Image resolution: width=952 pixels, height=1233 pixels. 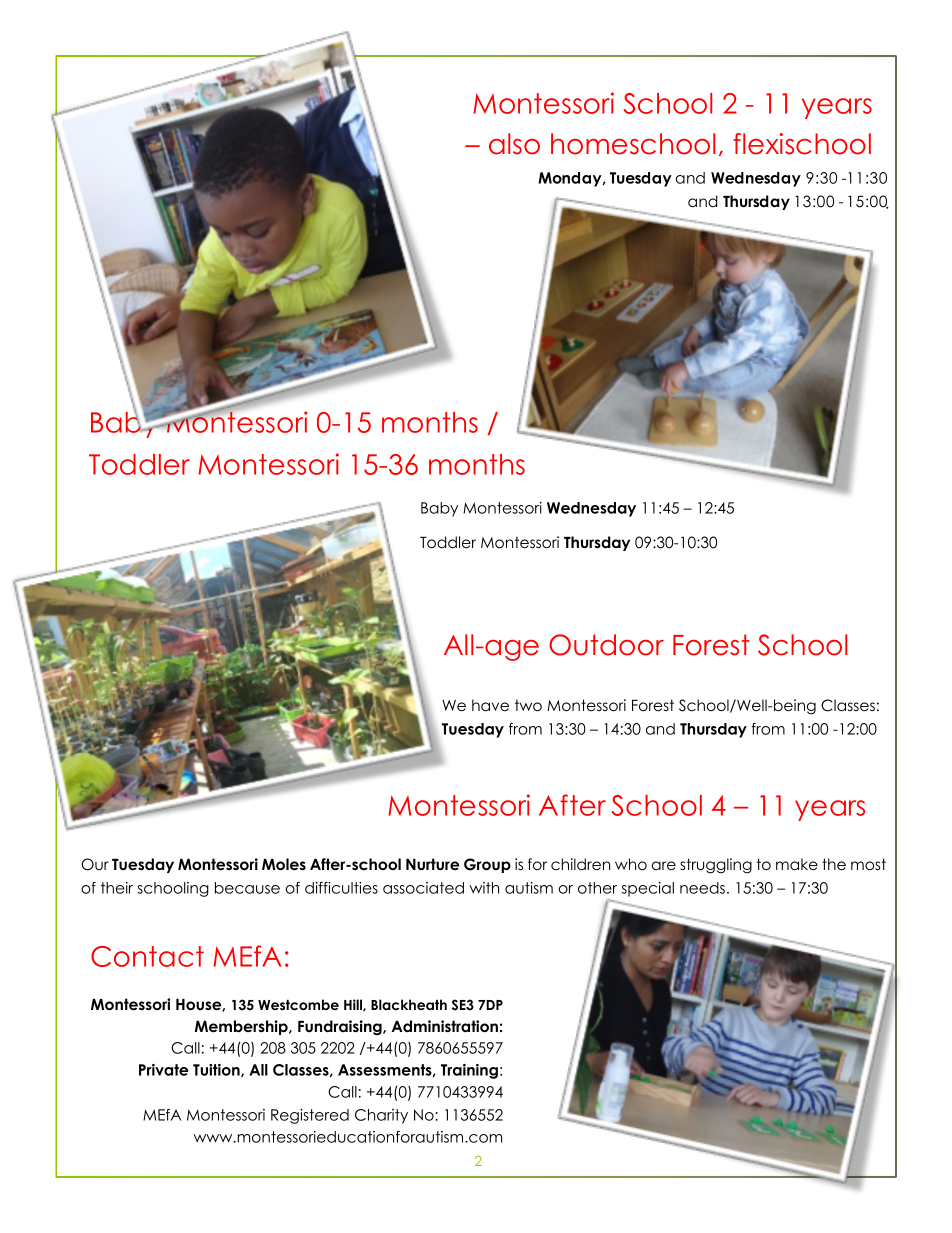 What do you see at coordinates (95, 864) in the image?
I see `Our` at bounding box center [95, 864].
